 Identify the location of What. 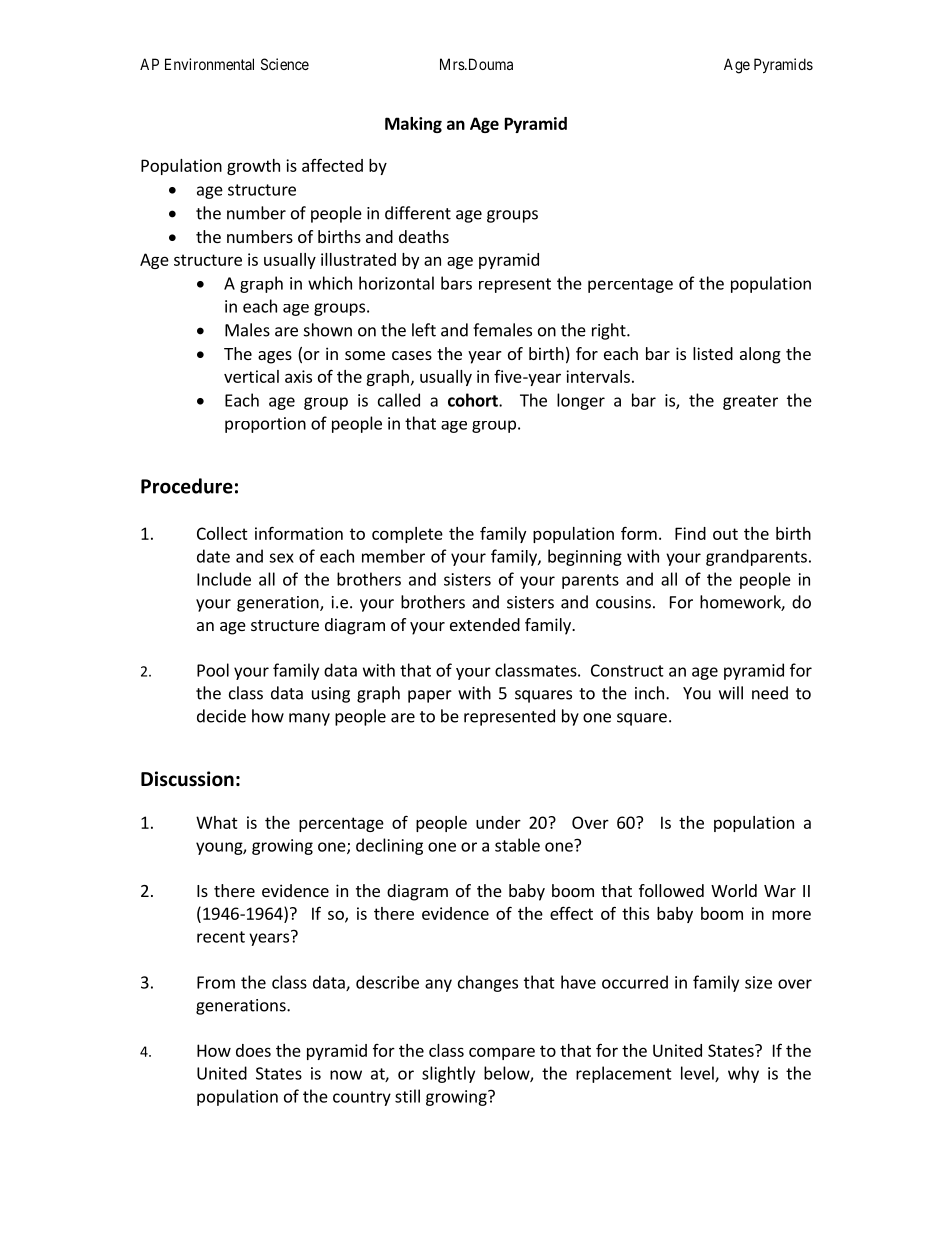
(217, 822).
